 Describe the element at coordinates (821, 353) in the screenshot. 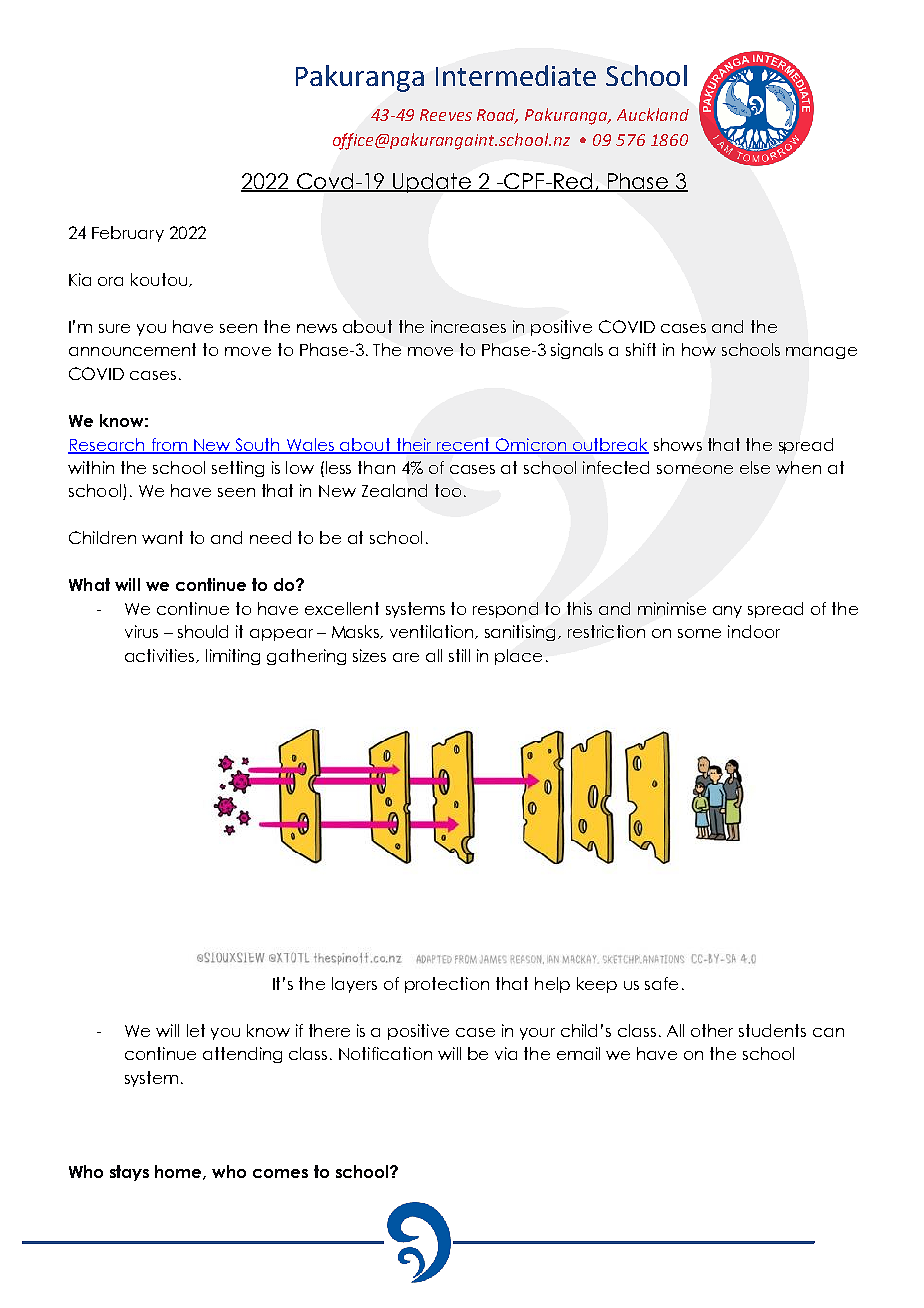

I see `manage` at that location.
